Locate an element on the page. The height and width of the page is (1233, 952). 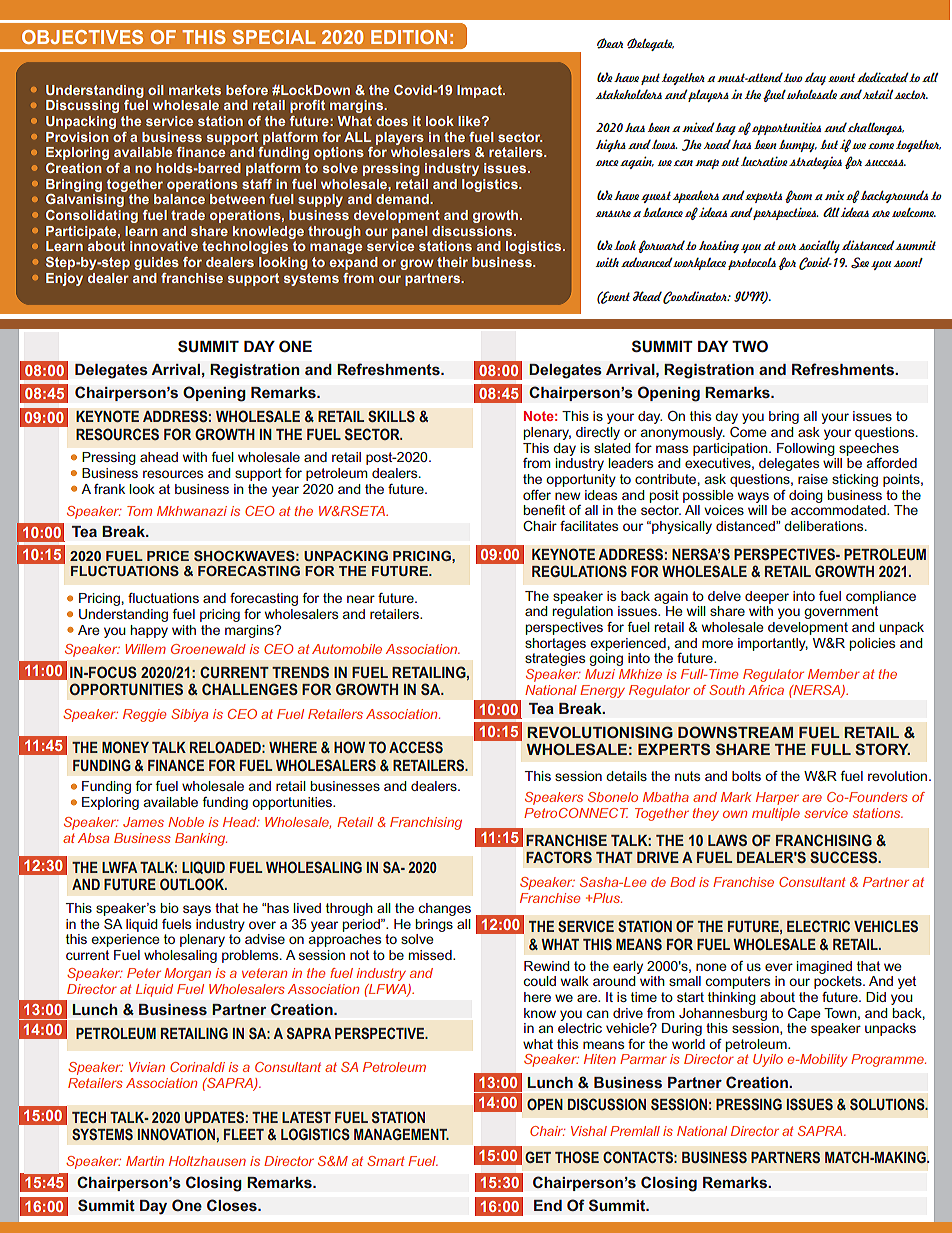
Impact is located at coordinates (480, 91).
